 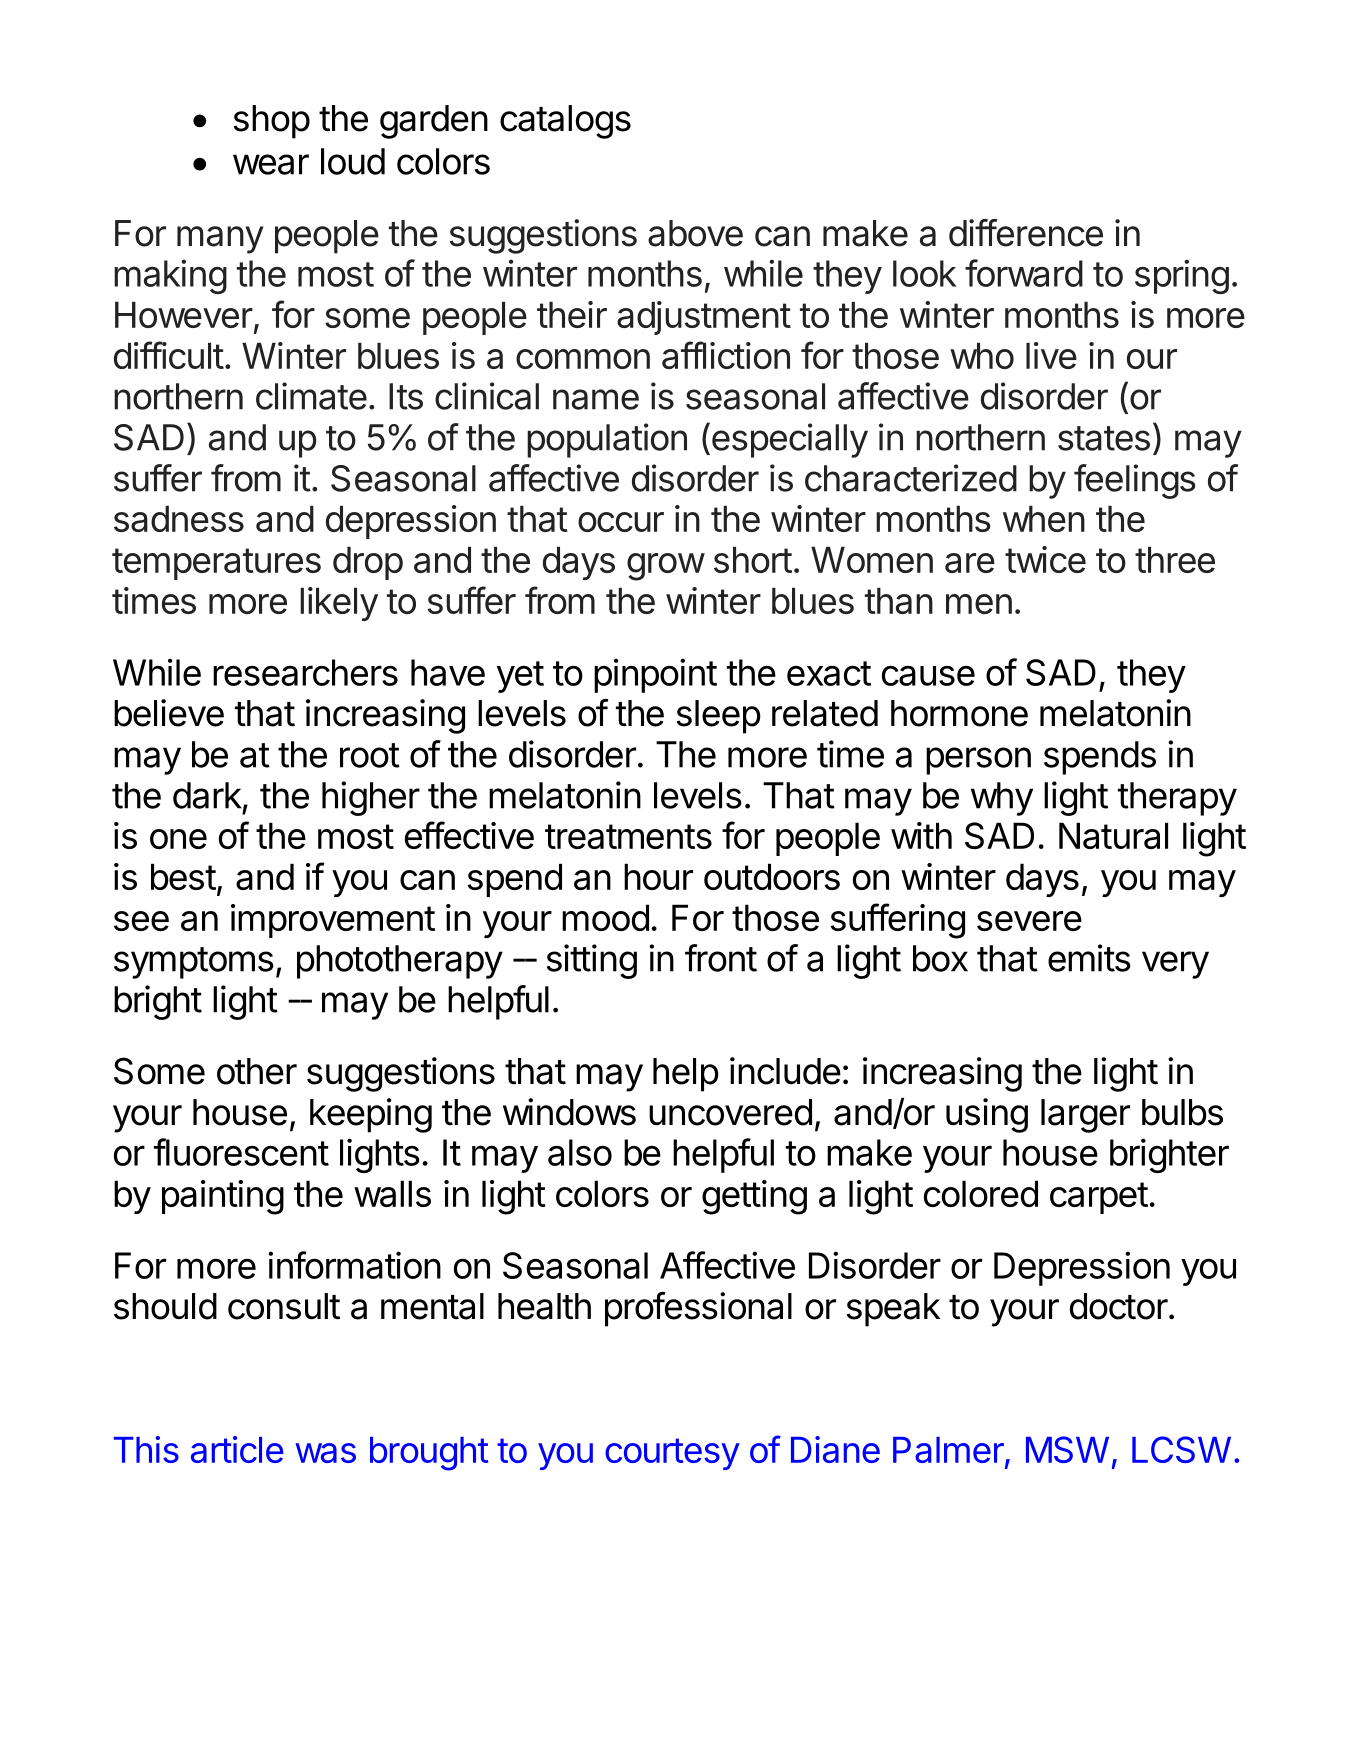 What do you see at coordinates (1002, 799) in the image?
I see `why` at bounding box center [1002, 799].
